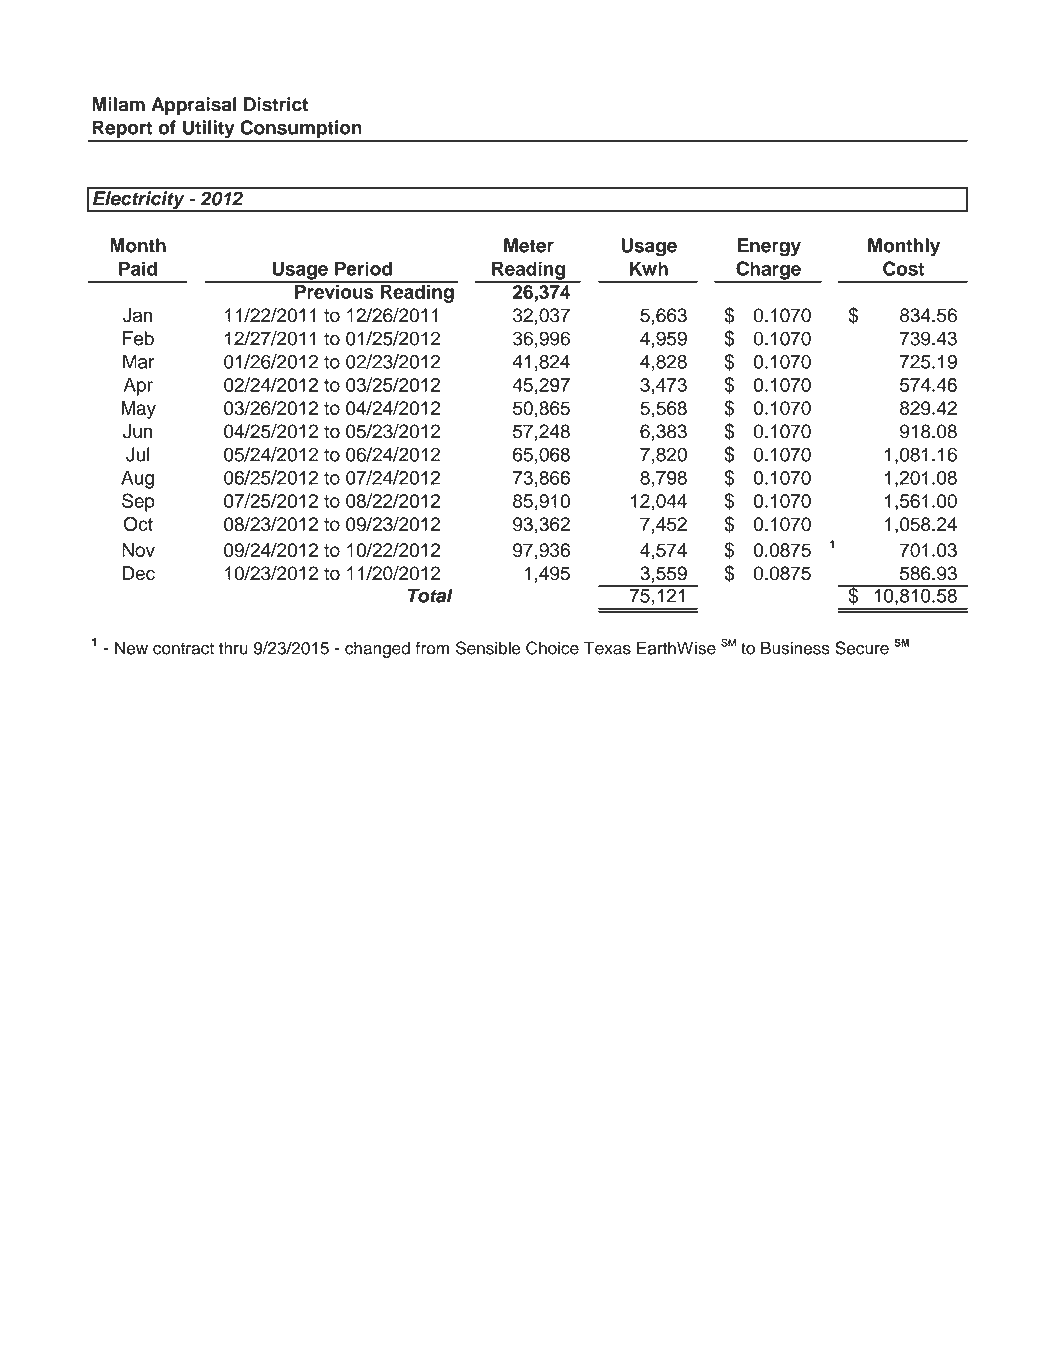 Image resolution: width=1057 pixels, height=1368 pixels. What do you see at coordinates (233, 648) in the screenshot?
I see `thru` at bounding box center [233, 648].
